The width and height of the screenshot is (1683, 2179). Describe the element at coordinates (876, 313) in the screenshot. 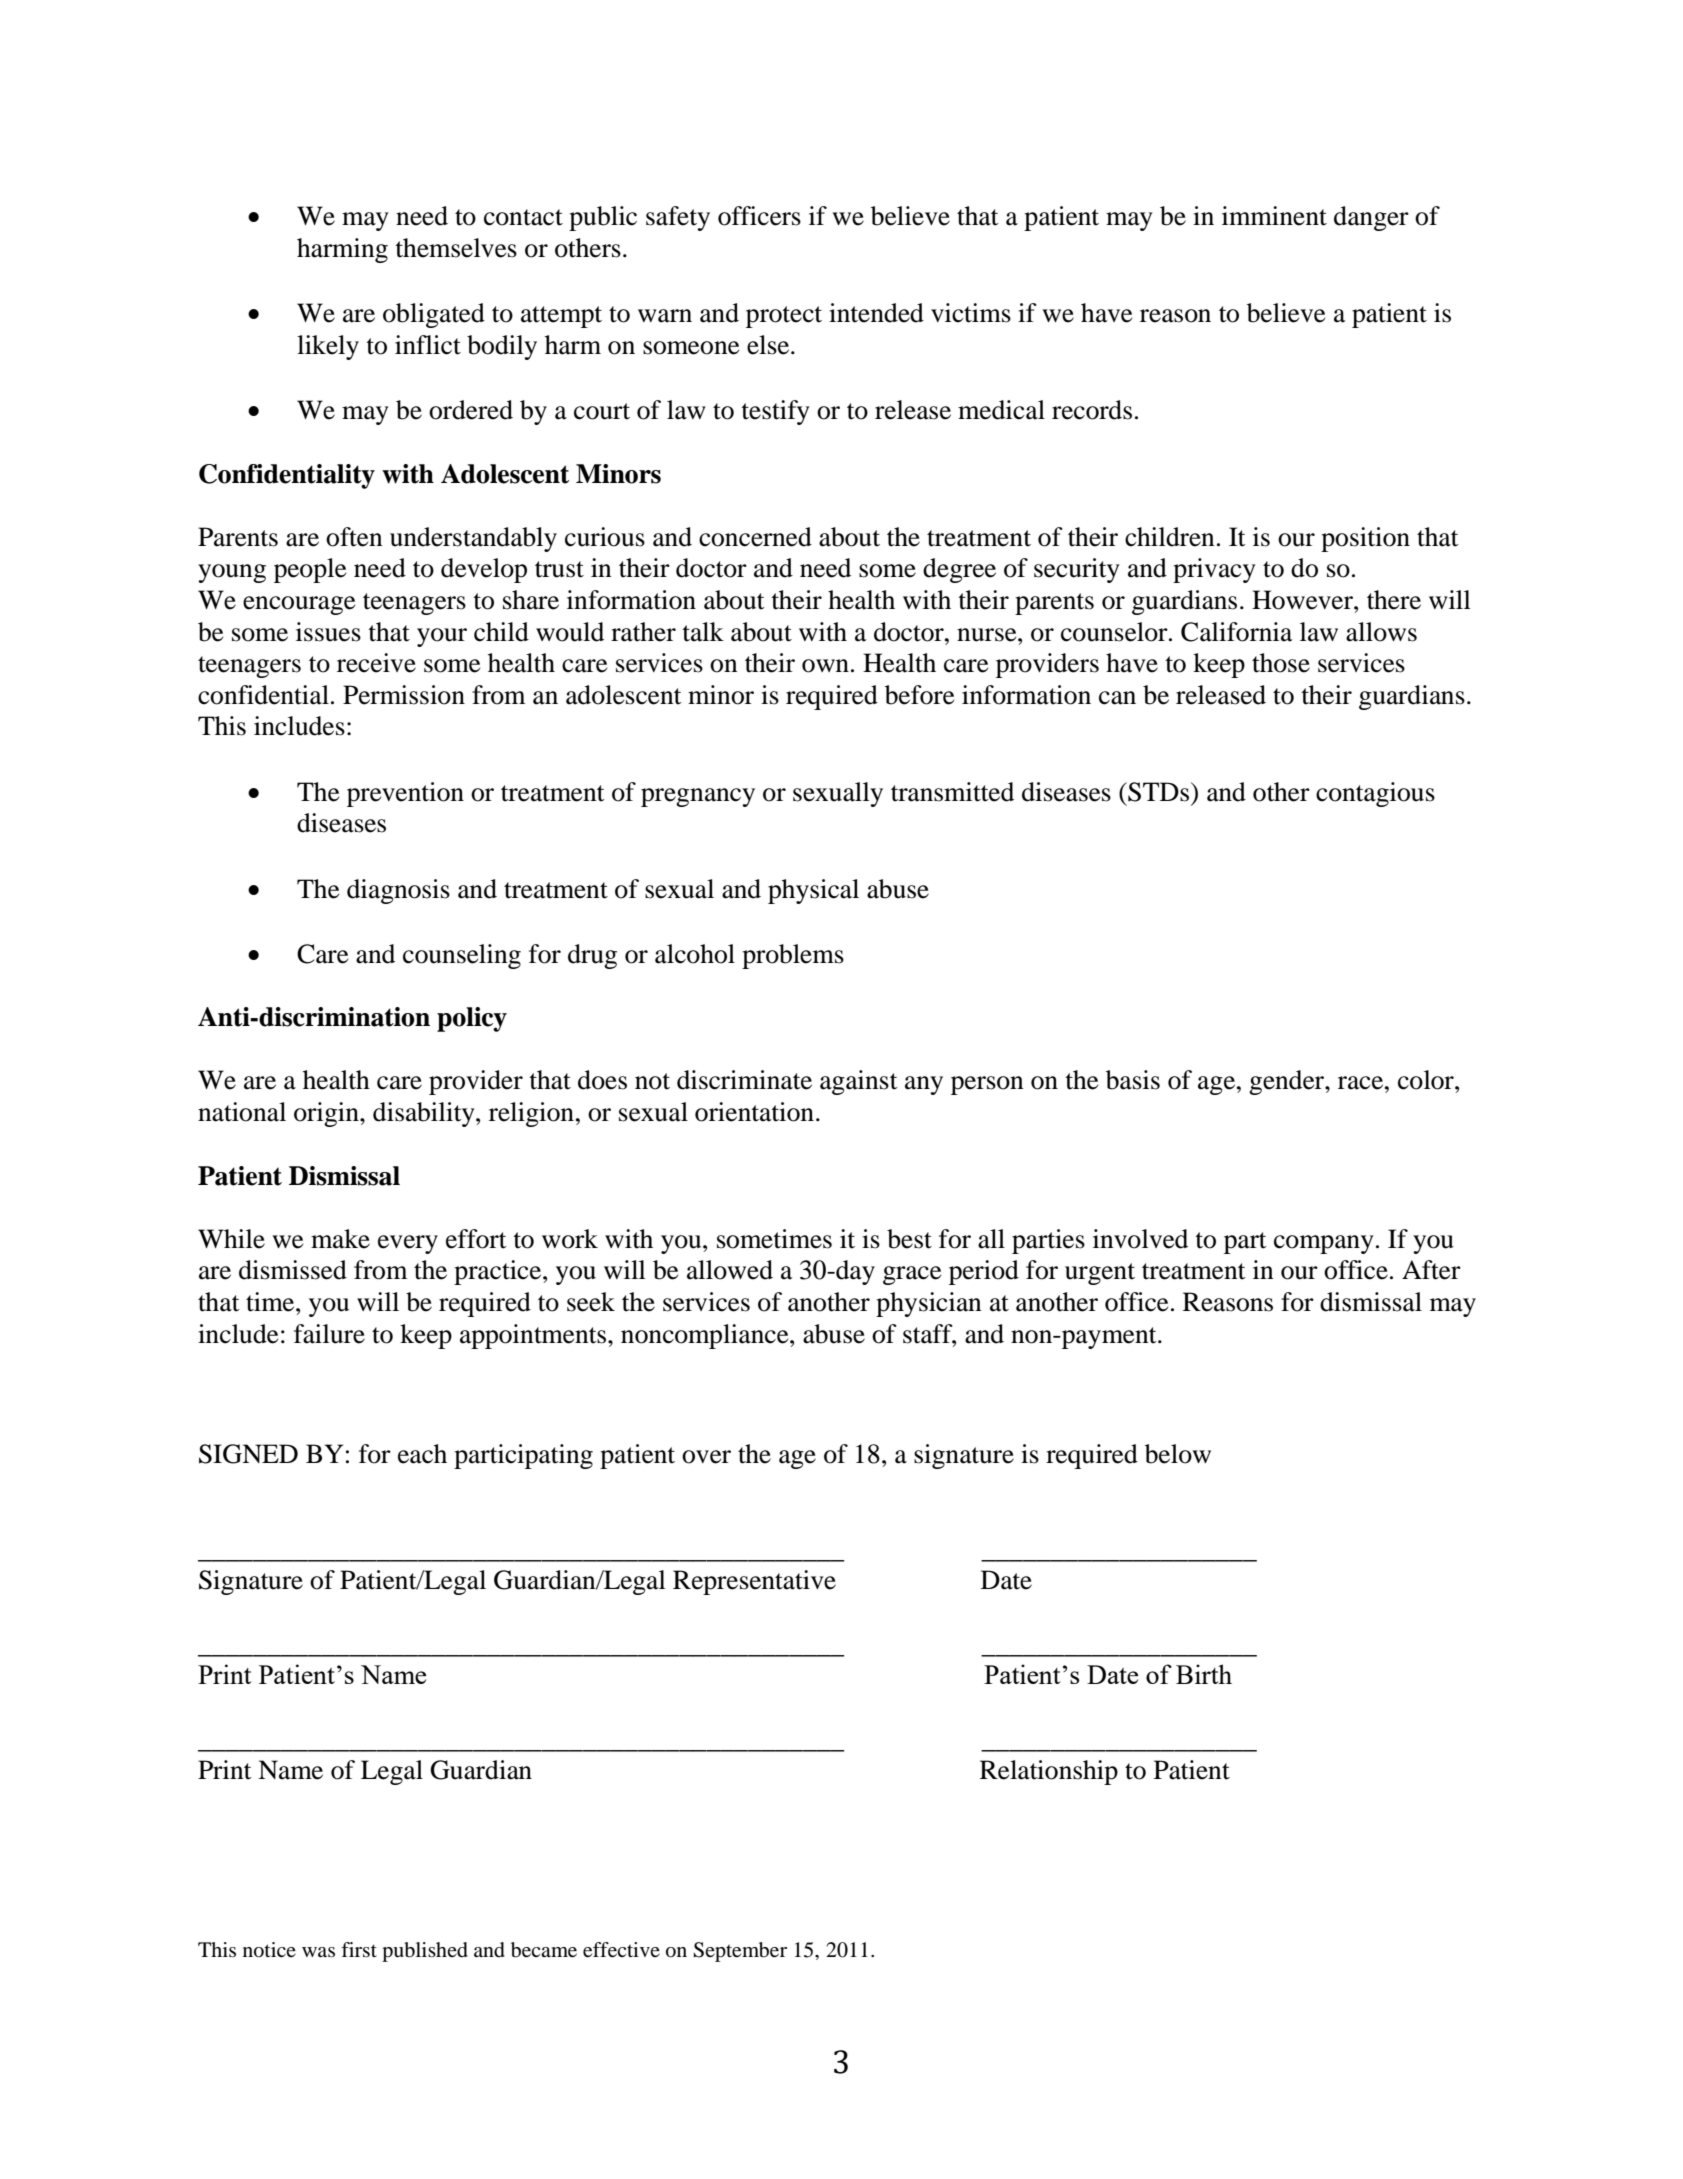

I see `intended` at that location.
